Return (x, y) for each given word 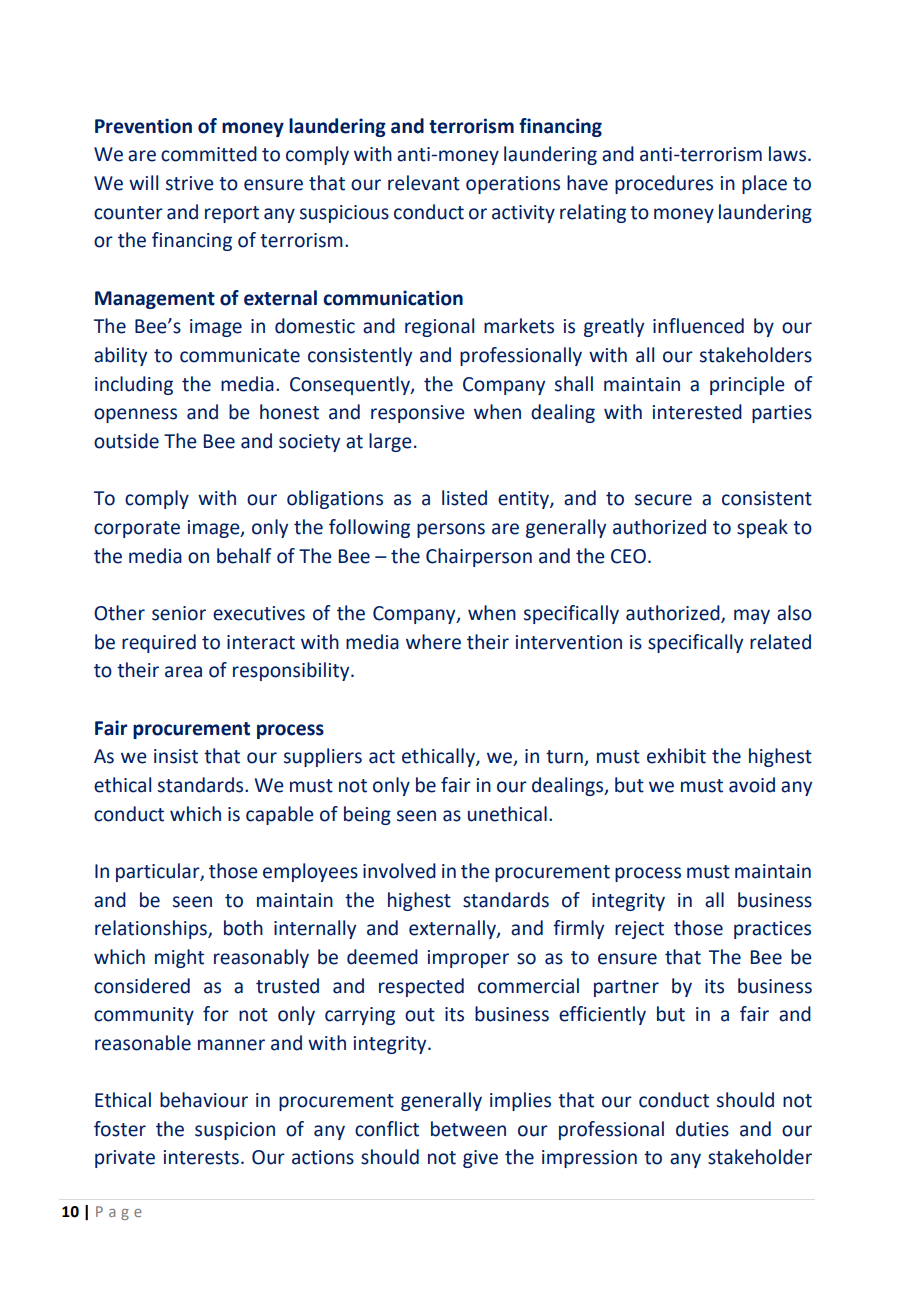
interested (697, 412)
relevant (424, 183)
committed (209, 154)
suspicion (235, 1131)
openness (135, 415)
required (159, 643)
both (243, 928)
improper (468, 959)
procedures (664, 184)
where (433, 642)
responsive (418, 414)
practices (772, 930)
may (752, 616)
